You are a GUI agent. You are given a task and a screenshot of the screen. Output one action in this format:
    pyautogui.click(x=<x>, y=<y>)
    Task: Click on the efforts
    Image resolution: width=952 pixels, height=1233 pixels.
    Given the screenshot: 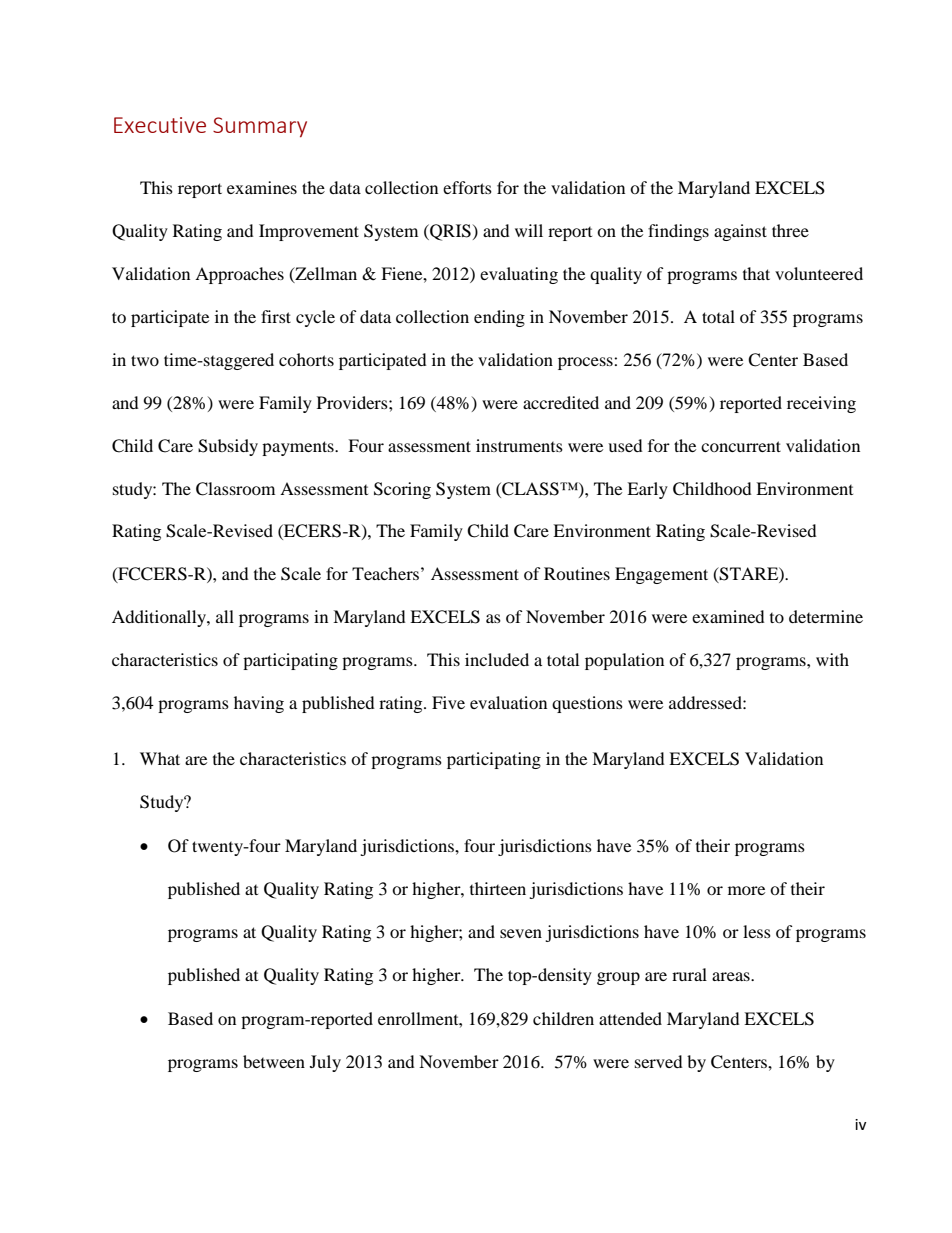 What is the action you would take?
    pyautogui.click(x=467, y=187)
